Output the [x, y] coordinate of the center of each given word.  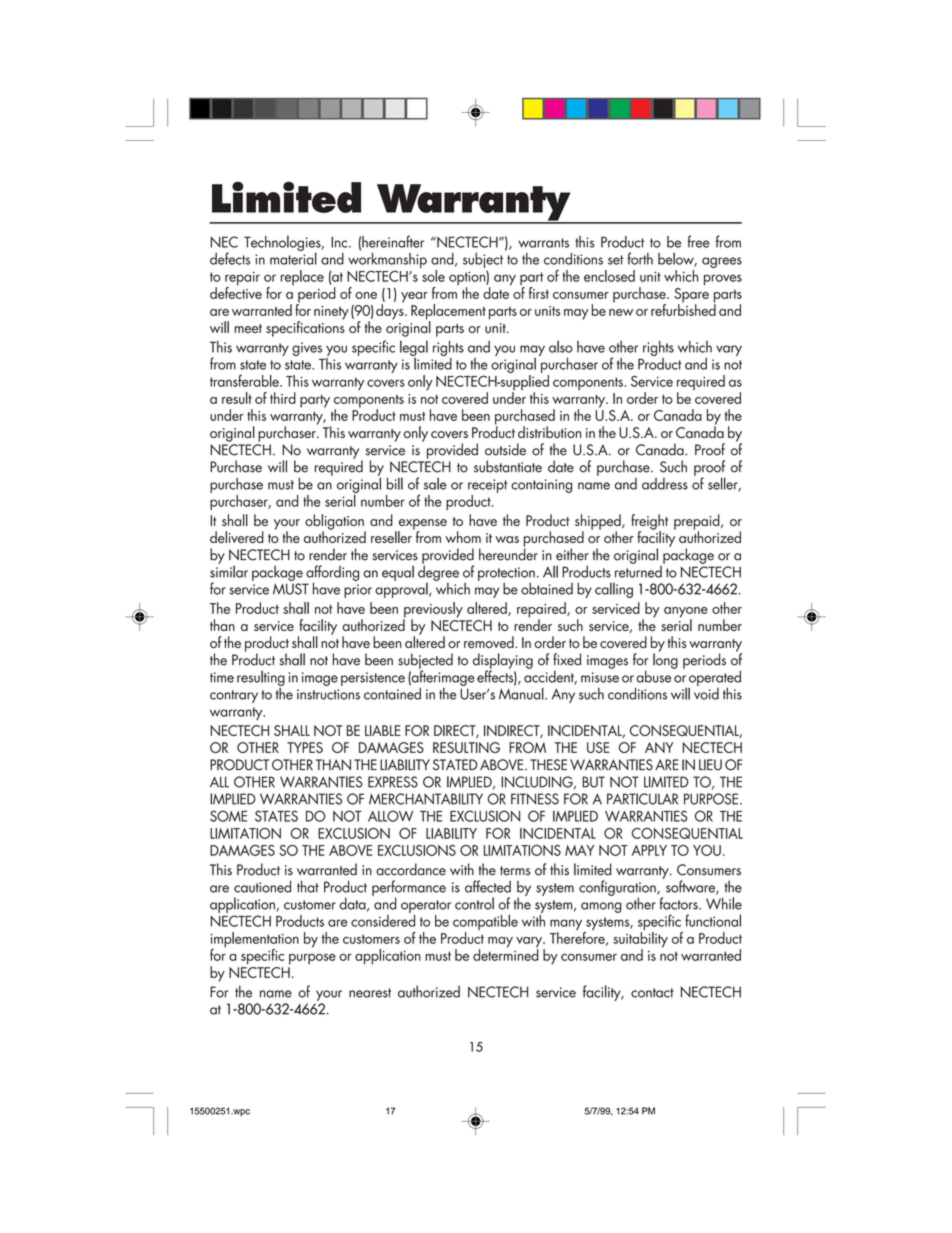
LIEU [710, 765]
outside [505, 449]
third [283, 398]
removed [490, 642]
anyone [686, 613]
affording [332, 574]
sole [433, 276]
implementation [255, 941]
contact [652, 993]
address [665, 484]
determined [506, 954]
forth [640, 258]
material [293, 257]
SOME [228, 816]
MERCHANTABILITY [426, 799]
